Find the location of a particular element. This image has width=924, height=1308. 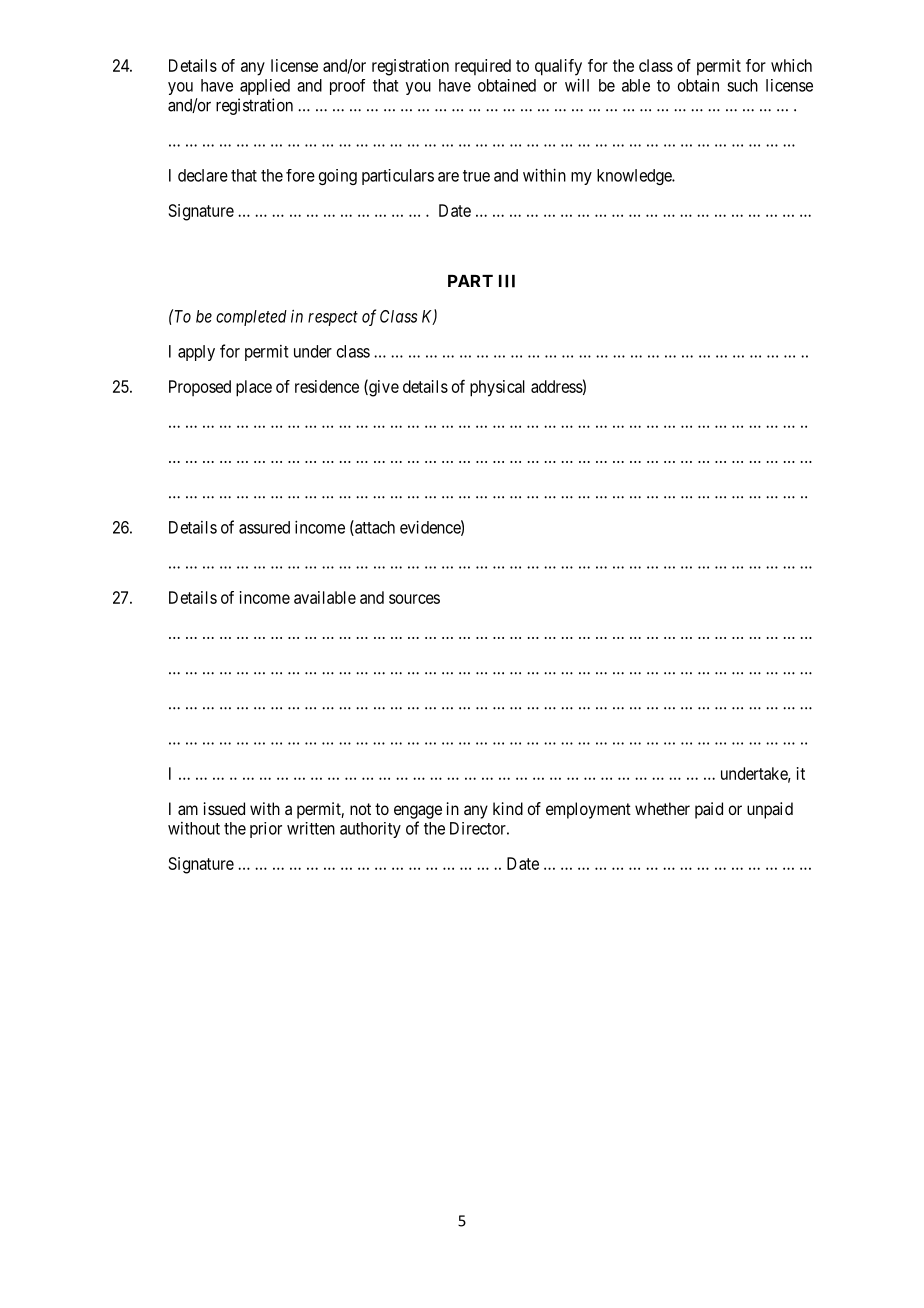

assured is located at coordinates (264, 527).
